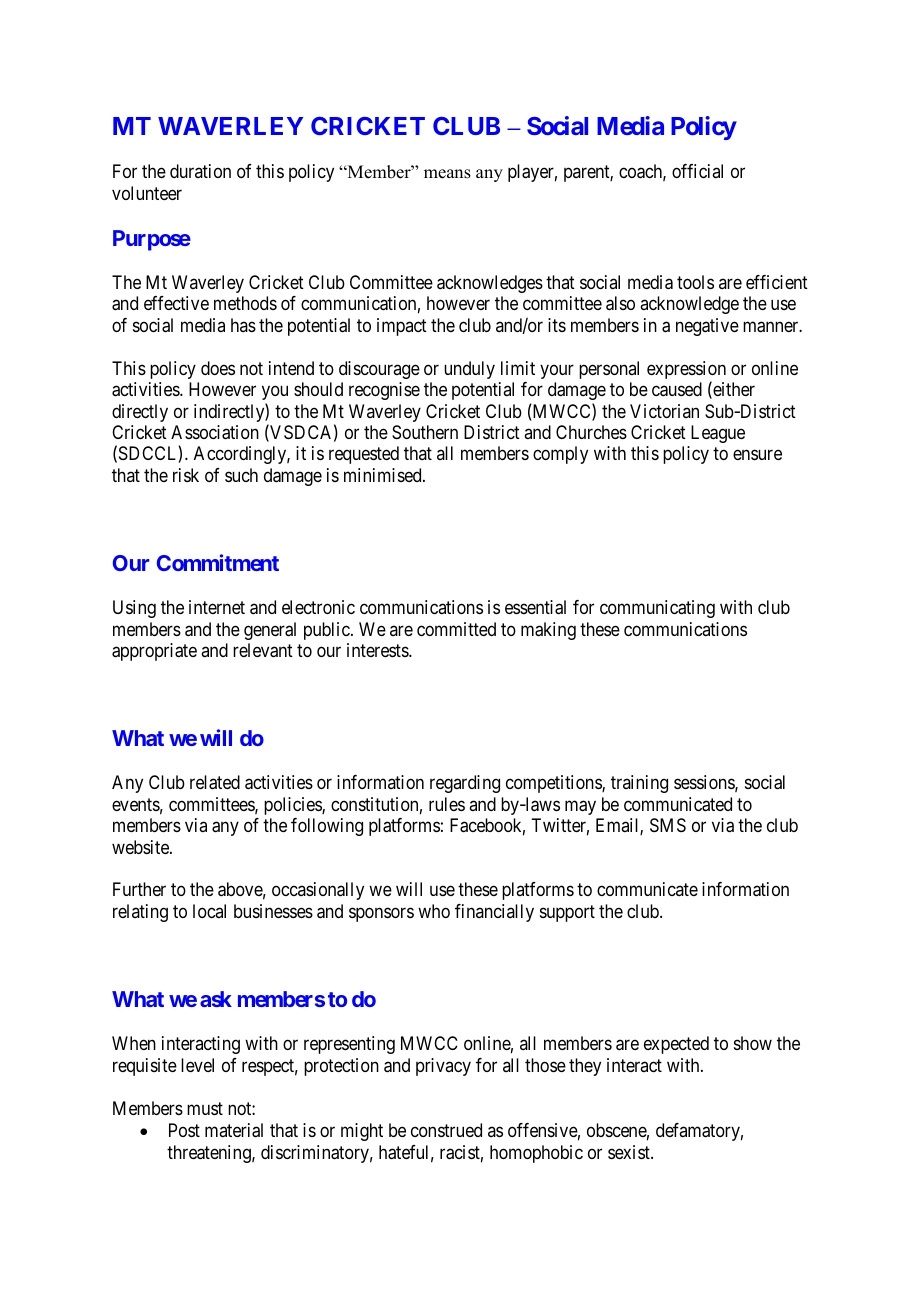 The image size is (924, 1308). What do you see at coordinates (567, 913) in the image?
I see `support` at bounding box center [567, 913].
